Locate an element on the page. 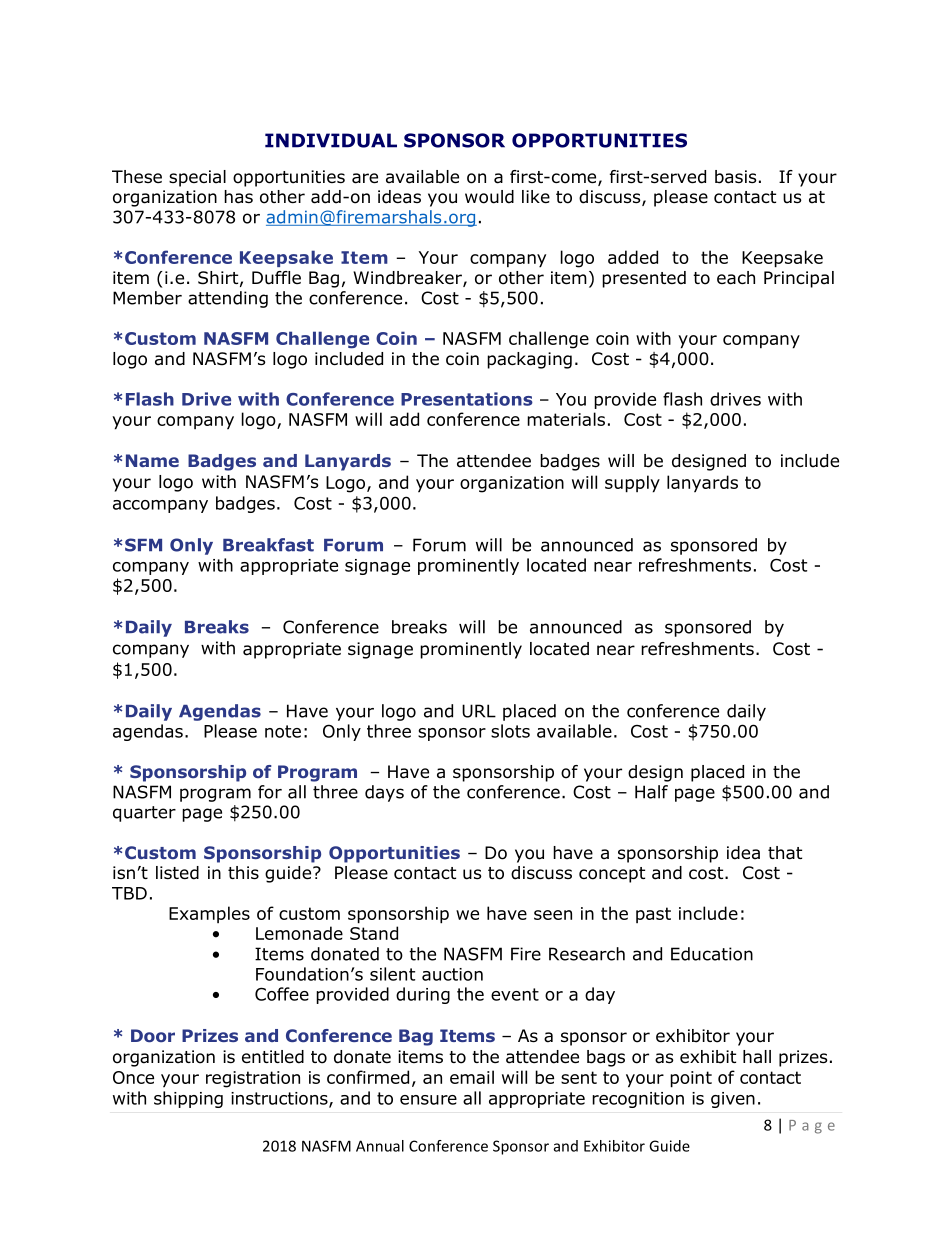  shipping is located at coordinates (188, 1099).
